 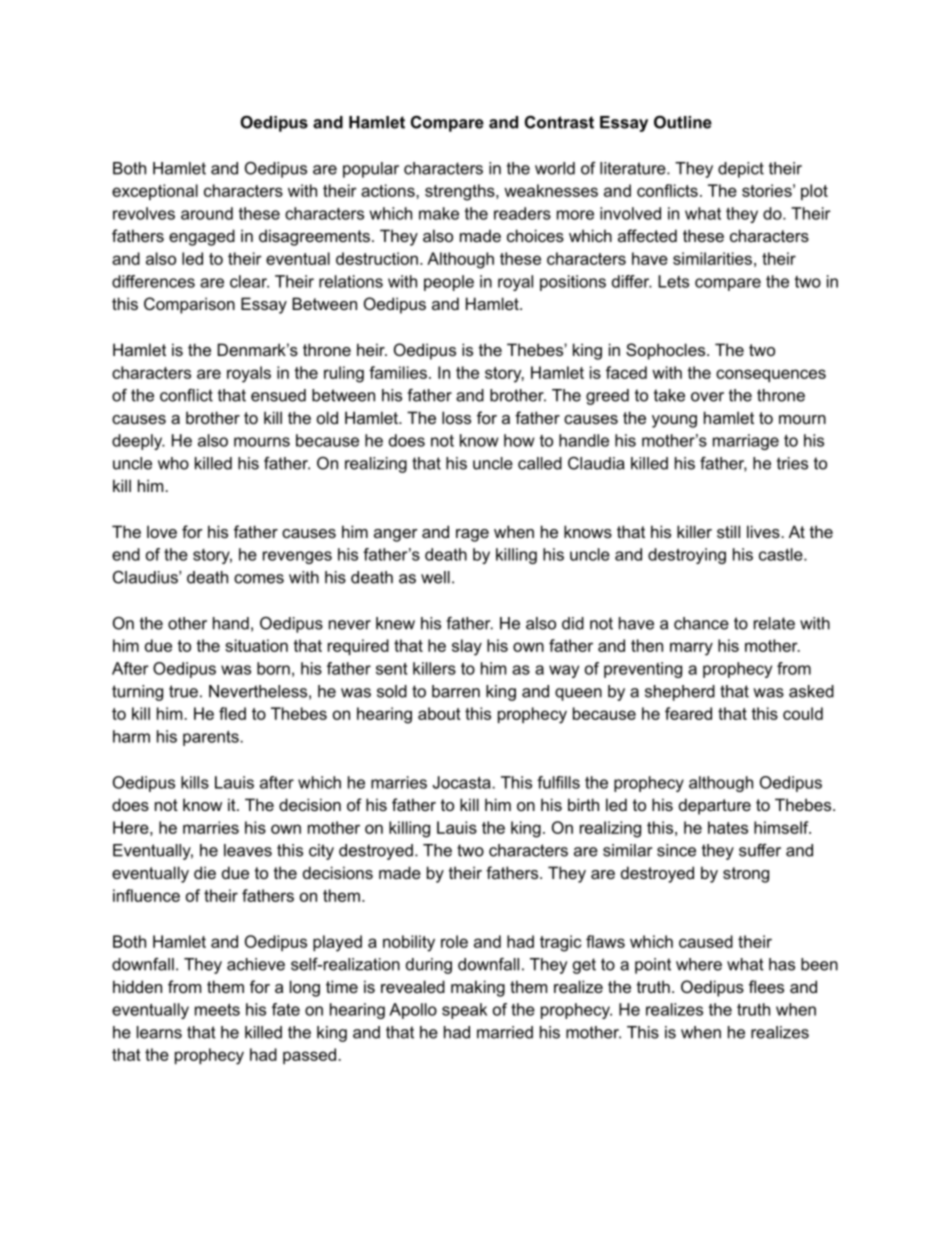 I want to click on meets, so click(x=217, y=1009).
